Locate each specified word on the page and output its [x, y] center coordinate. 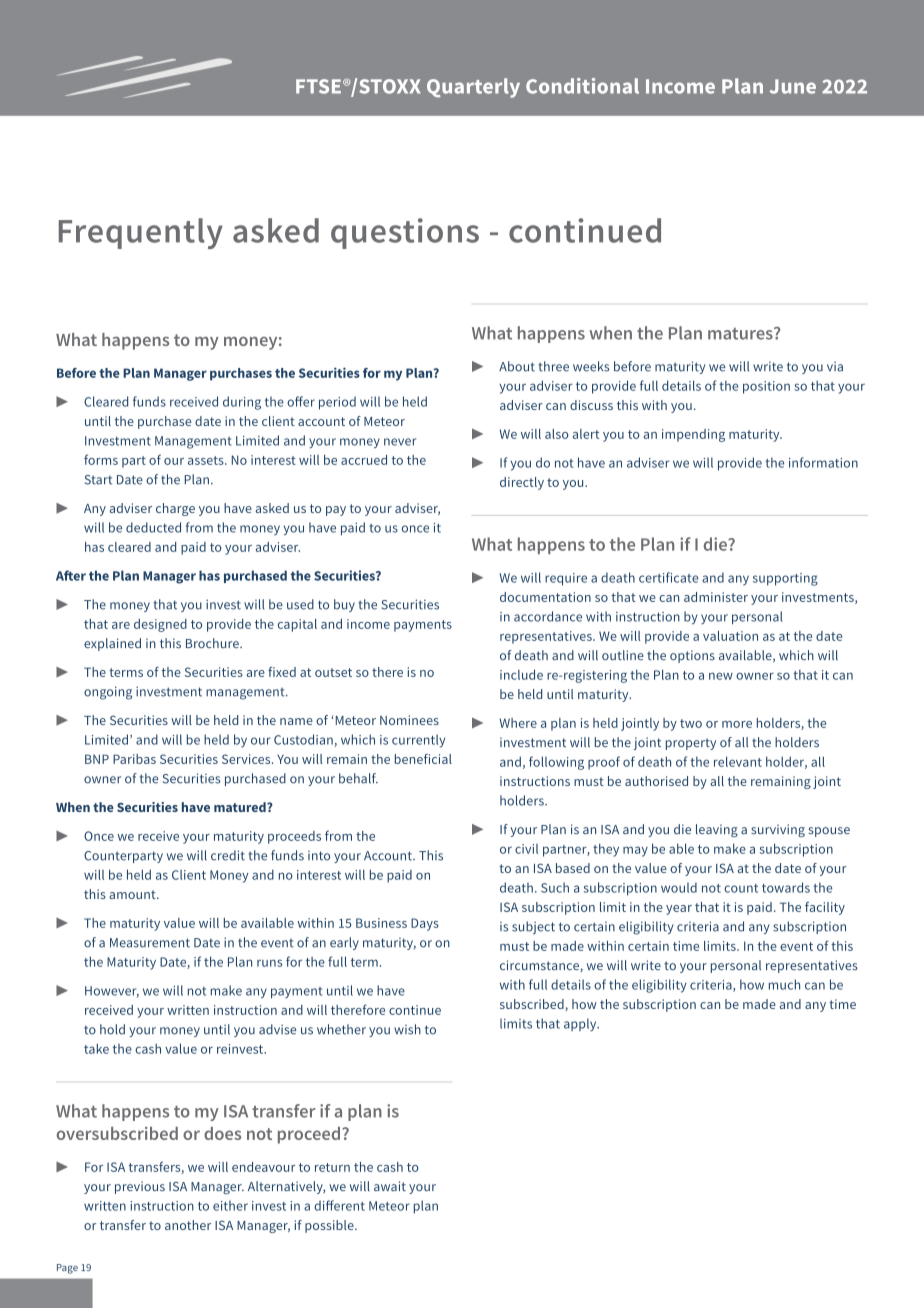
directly [522, 483]
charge [175, 509]
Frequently [141, 233]
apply [581, 1024]
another [188, 1225]
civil [526, 849]
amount [133, 894]
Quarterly [473, 88]
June [793, 86]
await [390, 1186]
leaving [717, 830]
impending [693, 435]
